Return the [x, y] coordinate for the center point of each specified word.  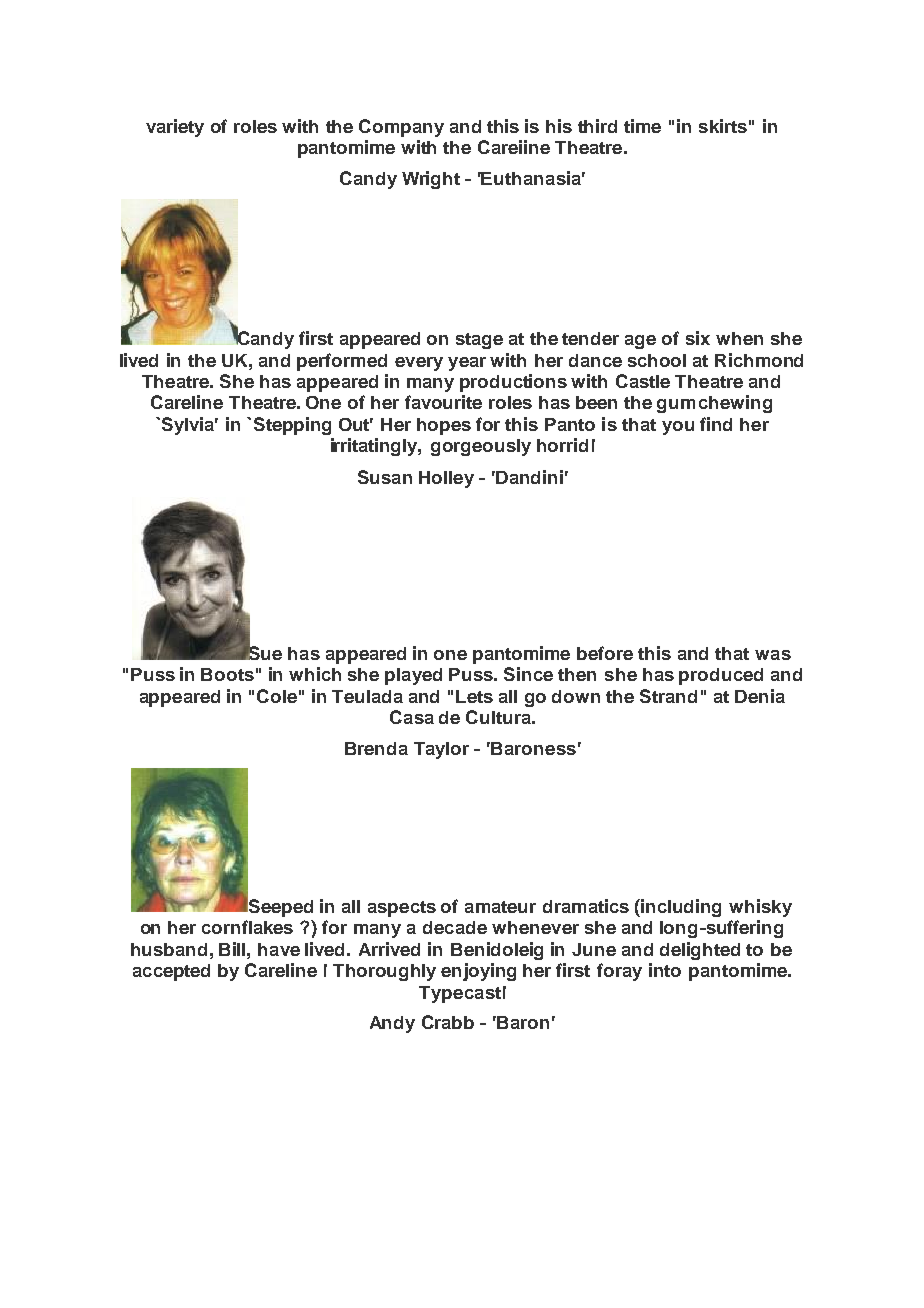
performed [342, 362]
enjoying [478, 972]
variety [175, 128]
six [698, 338]
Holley [446, 479]
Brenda [376, 748]
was [773, 655]
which [315, 674]
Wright [431, 180]
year [467, 364]
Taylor [441, 750]
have [279, 949]
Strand [668, 696]
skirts [723, 126]
